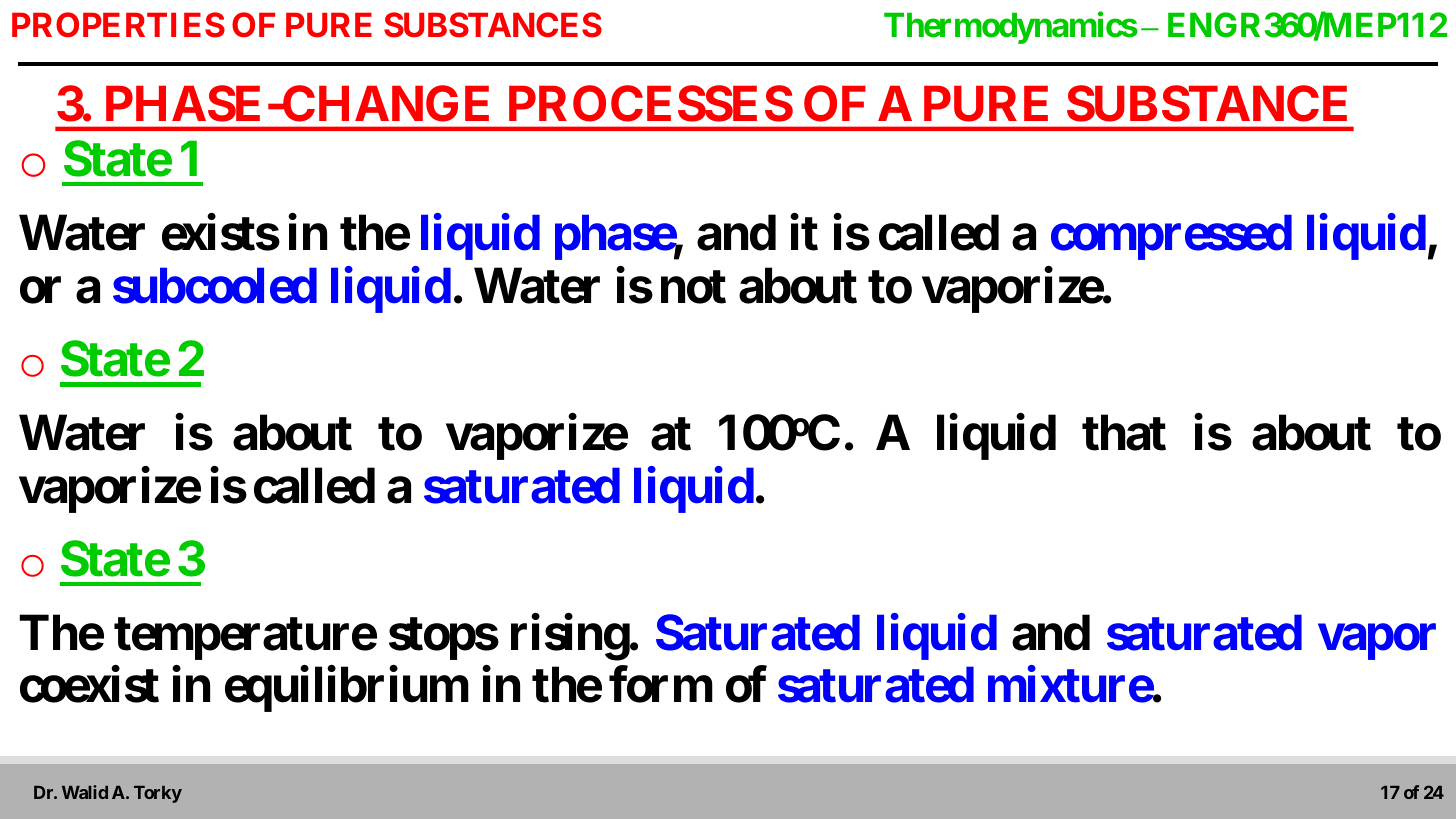 Image resolution: width=1456 pixels, height=819 pixels. Describe the element at coordinates (693, 287) in the document. I see `not` at that location.
